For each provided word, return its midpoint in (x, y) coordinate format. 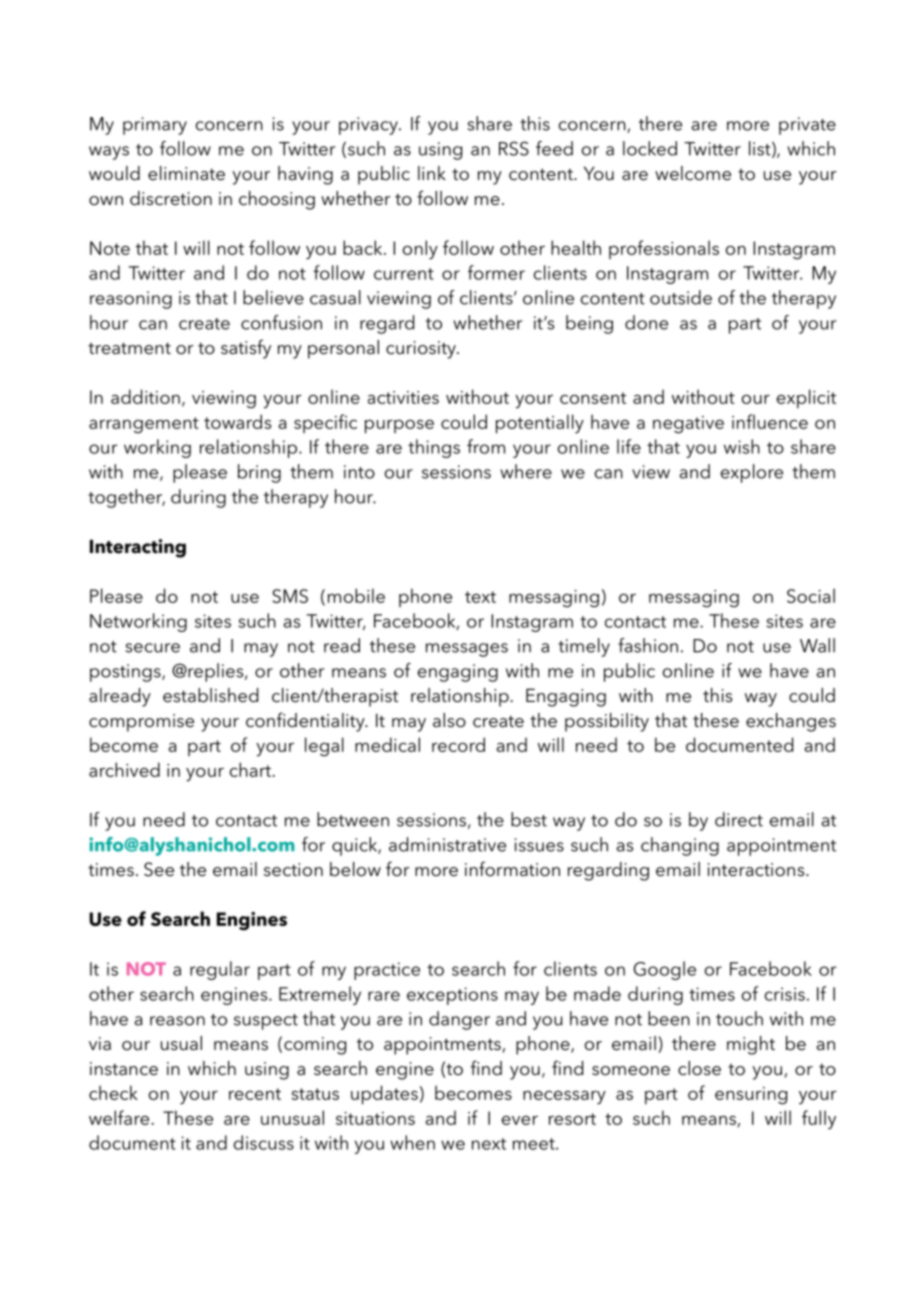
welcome (693, 173)
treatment (129, 348)
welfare (120, 1117)
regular (220, 970)
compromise (141, 723)
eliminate (186, 173)
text (480, 597)
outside (681, 297)
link (432, 173)
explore (752, 473)
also (449, 720)
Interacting (138, 548)
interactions (757, 869)
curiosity (422, 350)
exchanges (791, 722)
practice (387, 971)
